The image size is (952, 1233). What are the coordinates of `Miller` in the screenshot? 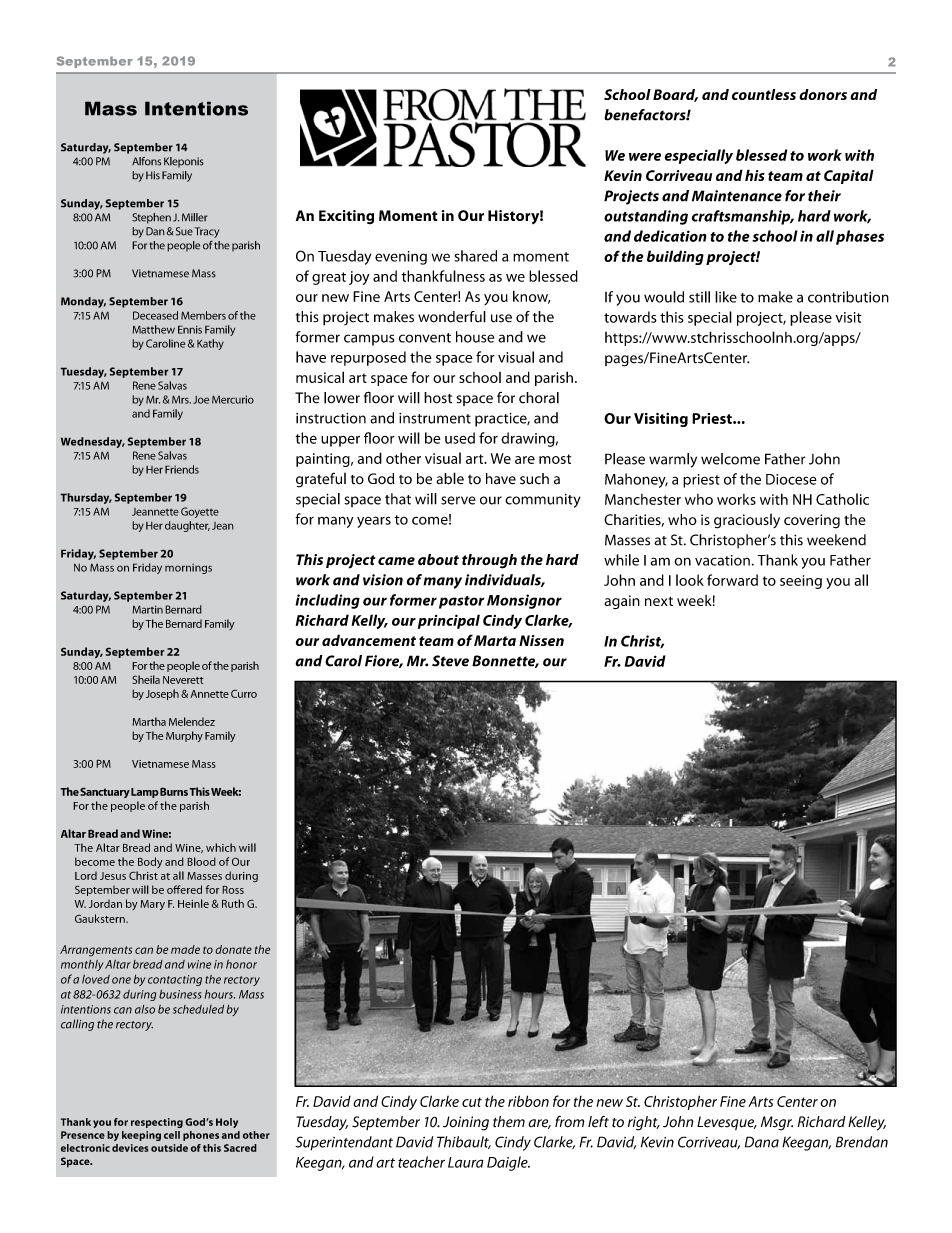 It's located at (195, 217).
